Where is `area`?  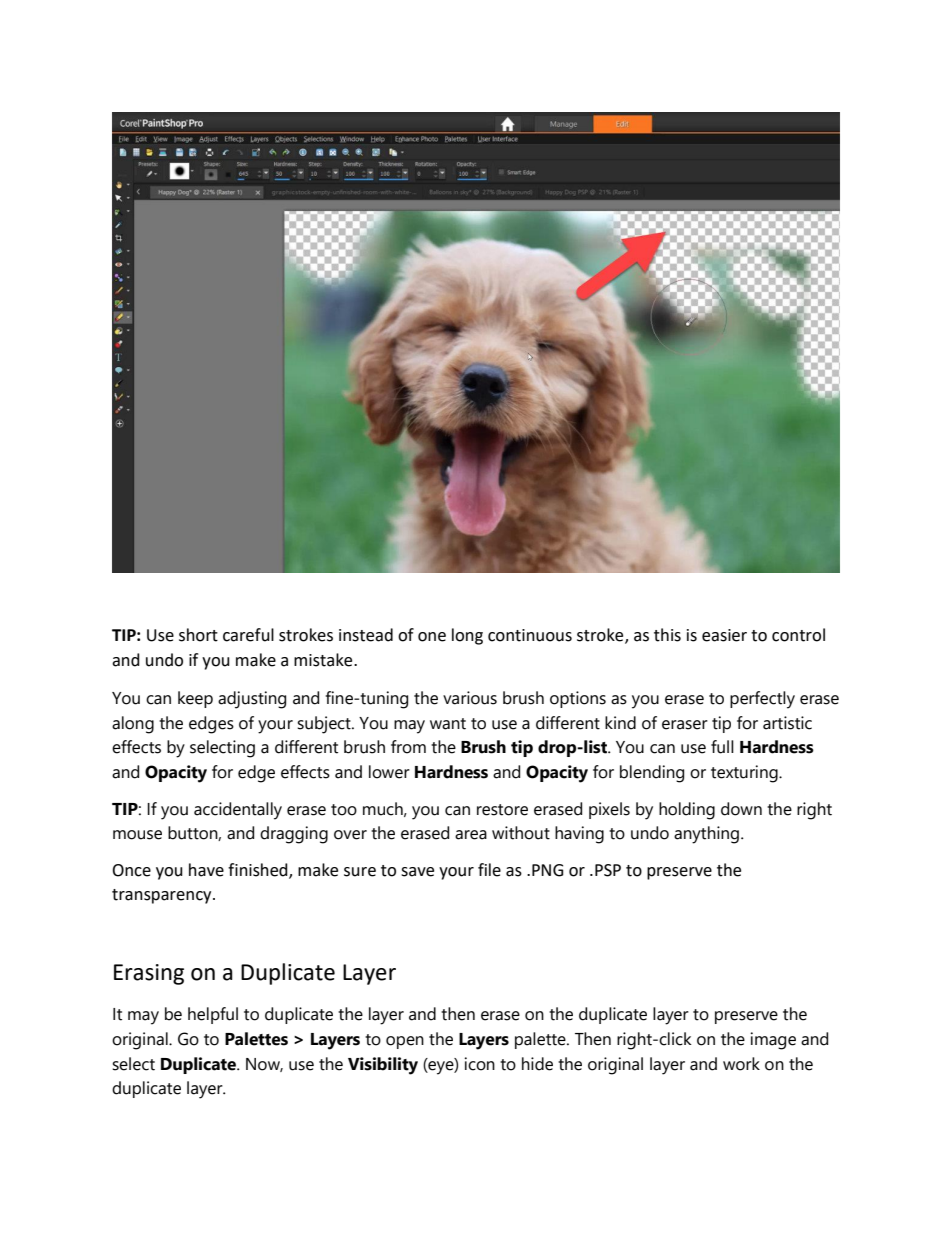
area is located at coordinates (471, 835).
